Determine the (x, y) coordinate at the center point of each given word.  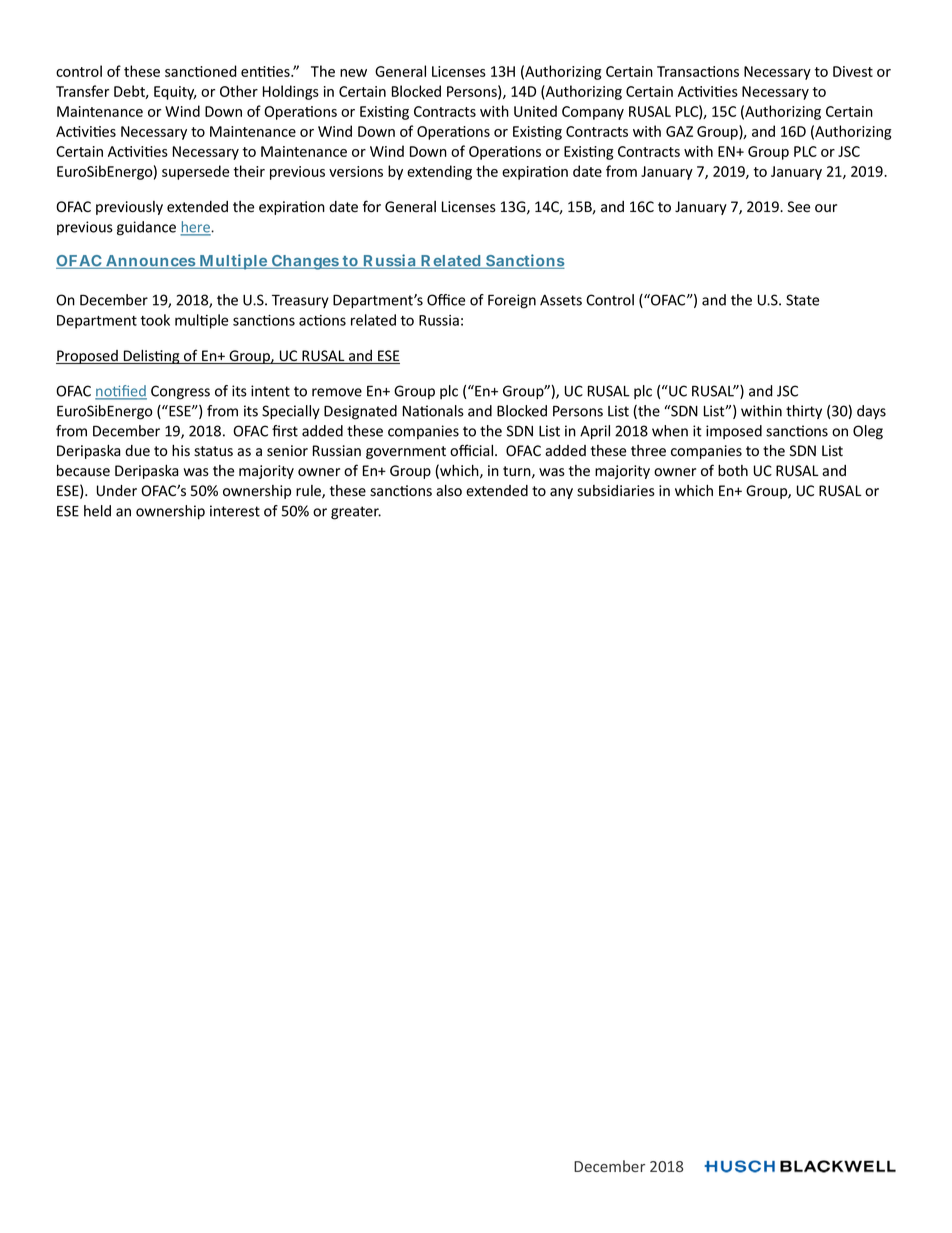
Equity (175, 93)
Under (117, 491)
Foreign (512, 301)
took (155, 320)
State (802, 300)
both (733, 471)
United (535, 111)
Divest (853, 71)
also (449, 491)
